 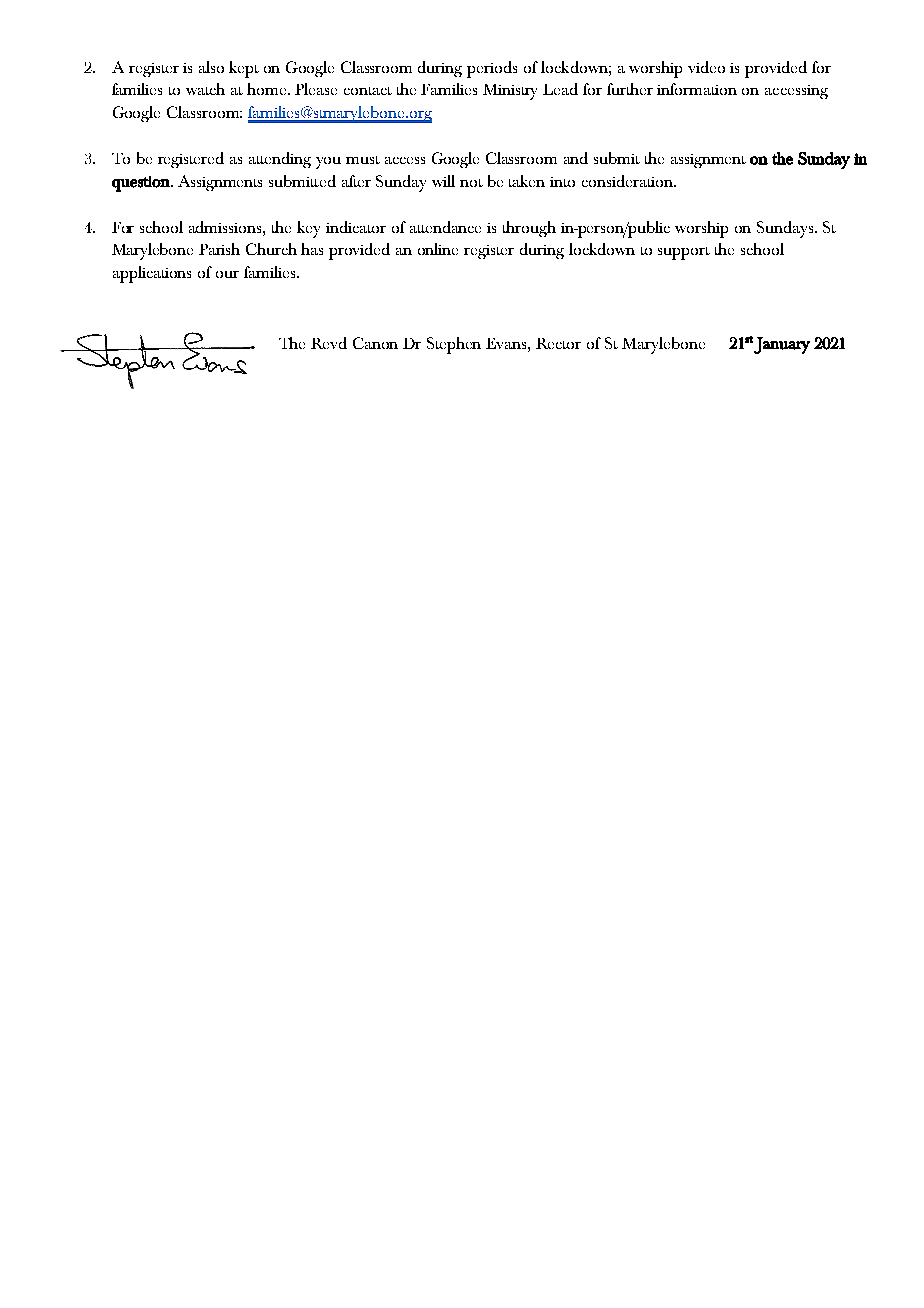 What do you see at coordinates (630, 89) in the screenshot?
I see `further` at bounding box center [630, 89].
